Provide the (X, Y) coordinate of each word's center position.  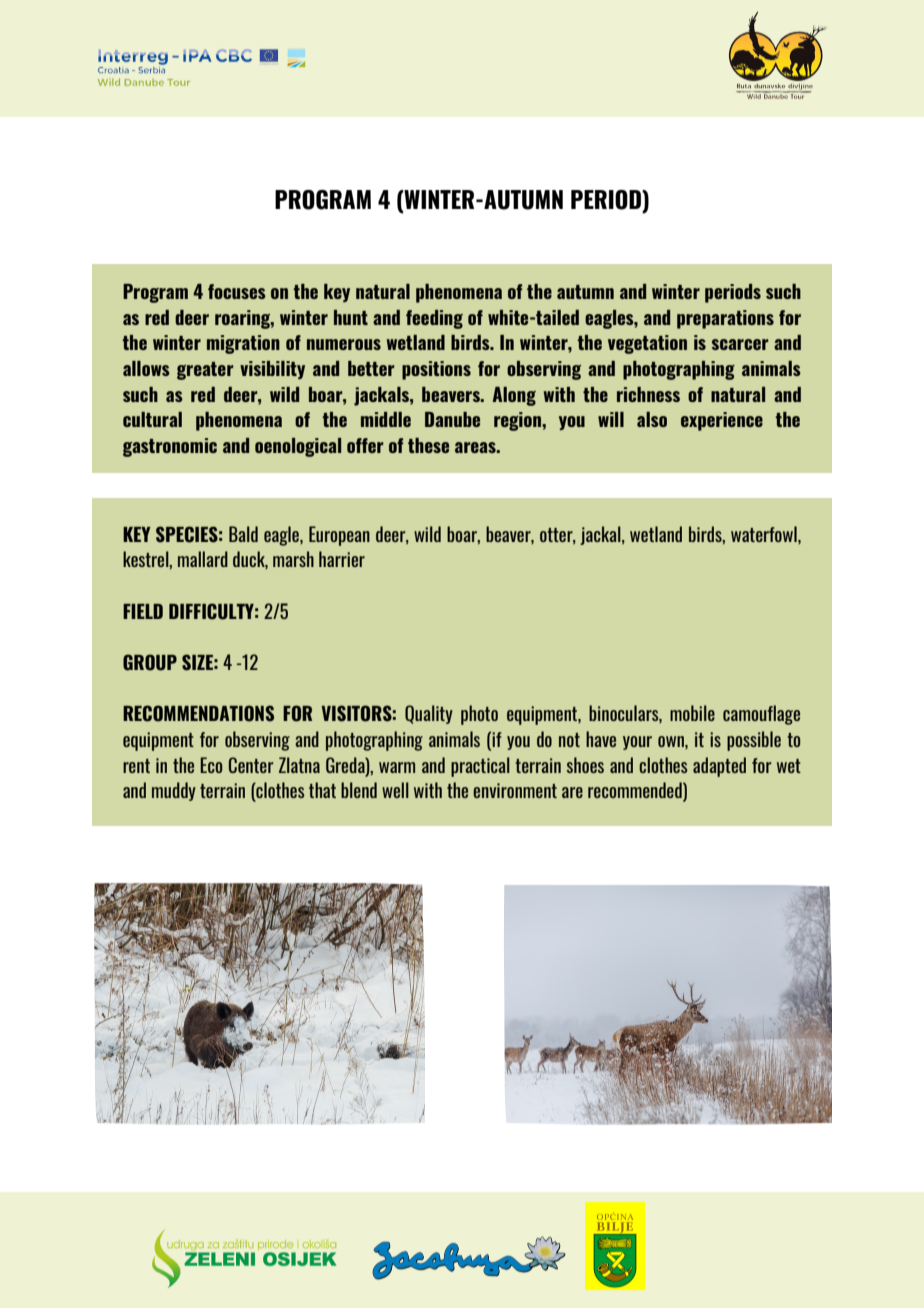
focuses (237, 291)
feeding (434, 319)
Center (251, 765)
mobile (692, 713)
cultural (152, 419)
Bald (243, 534)
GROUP (150, 662)
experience (722, 421)
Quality (429, 714)
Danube (452, 419)
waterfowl (765, 535)
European (339, 536)
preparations (725, 319)
